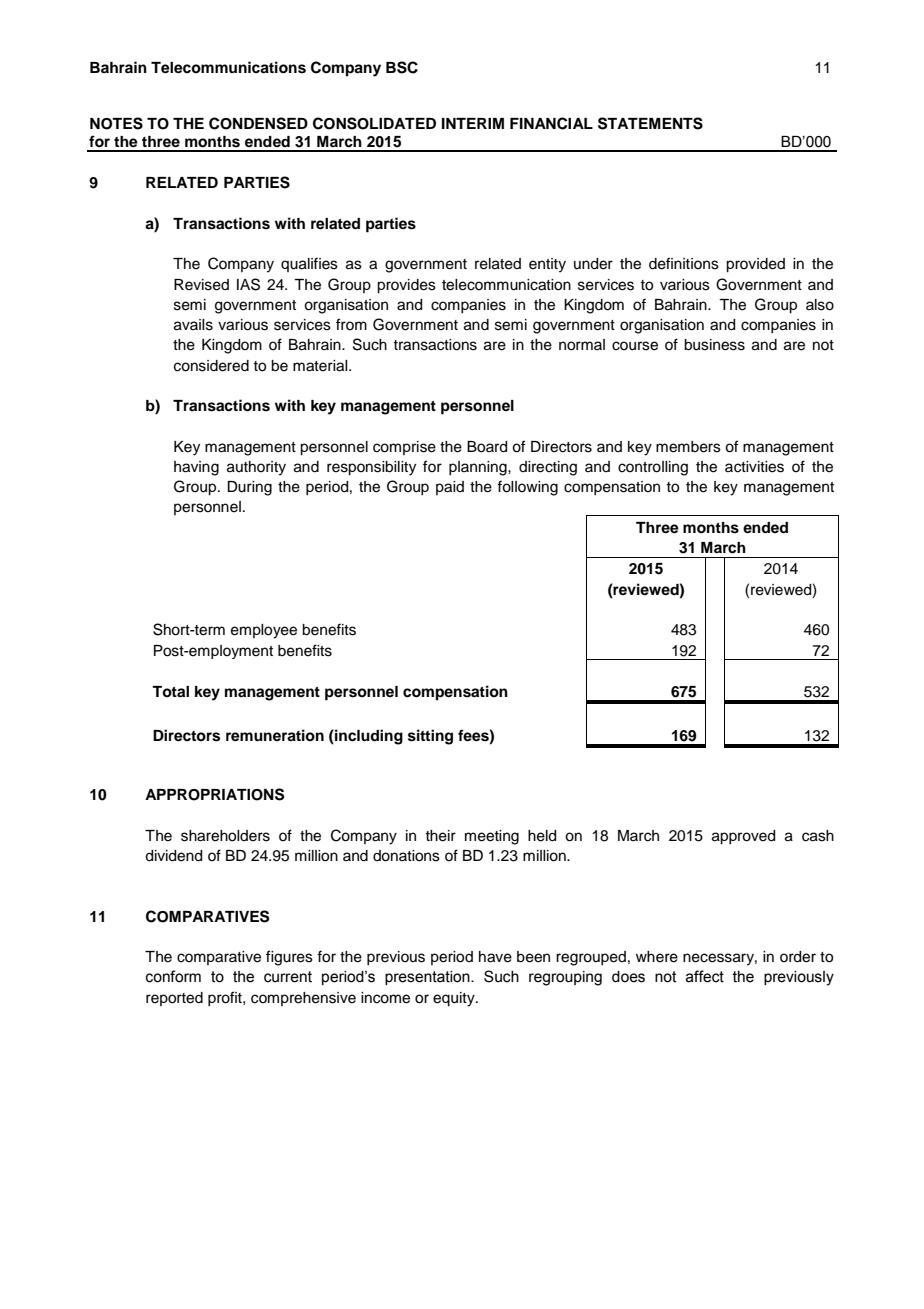 Image resolution: width=924 pixels, height=1309 pixels. Describe the element at coordinates (495, 957) in the screenshot. I see `have` at that location.
